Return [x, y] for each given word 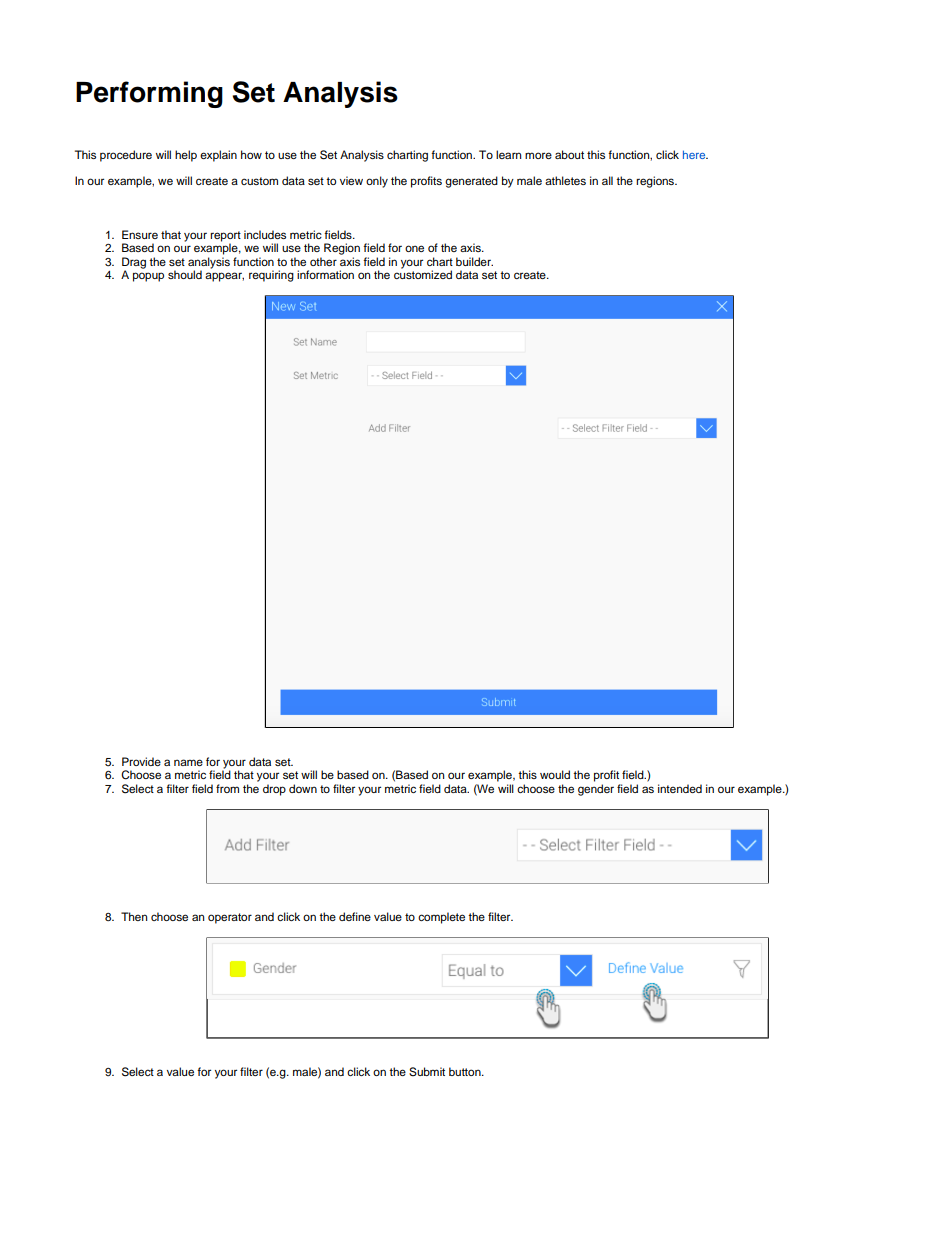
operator [230, 918]
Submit [427, 1072]
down [303, 788]
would [555, 774]
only [377, 182]
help [186, 156]
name [188, 762]
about [569, 154]
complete [441, 918]
